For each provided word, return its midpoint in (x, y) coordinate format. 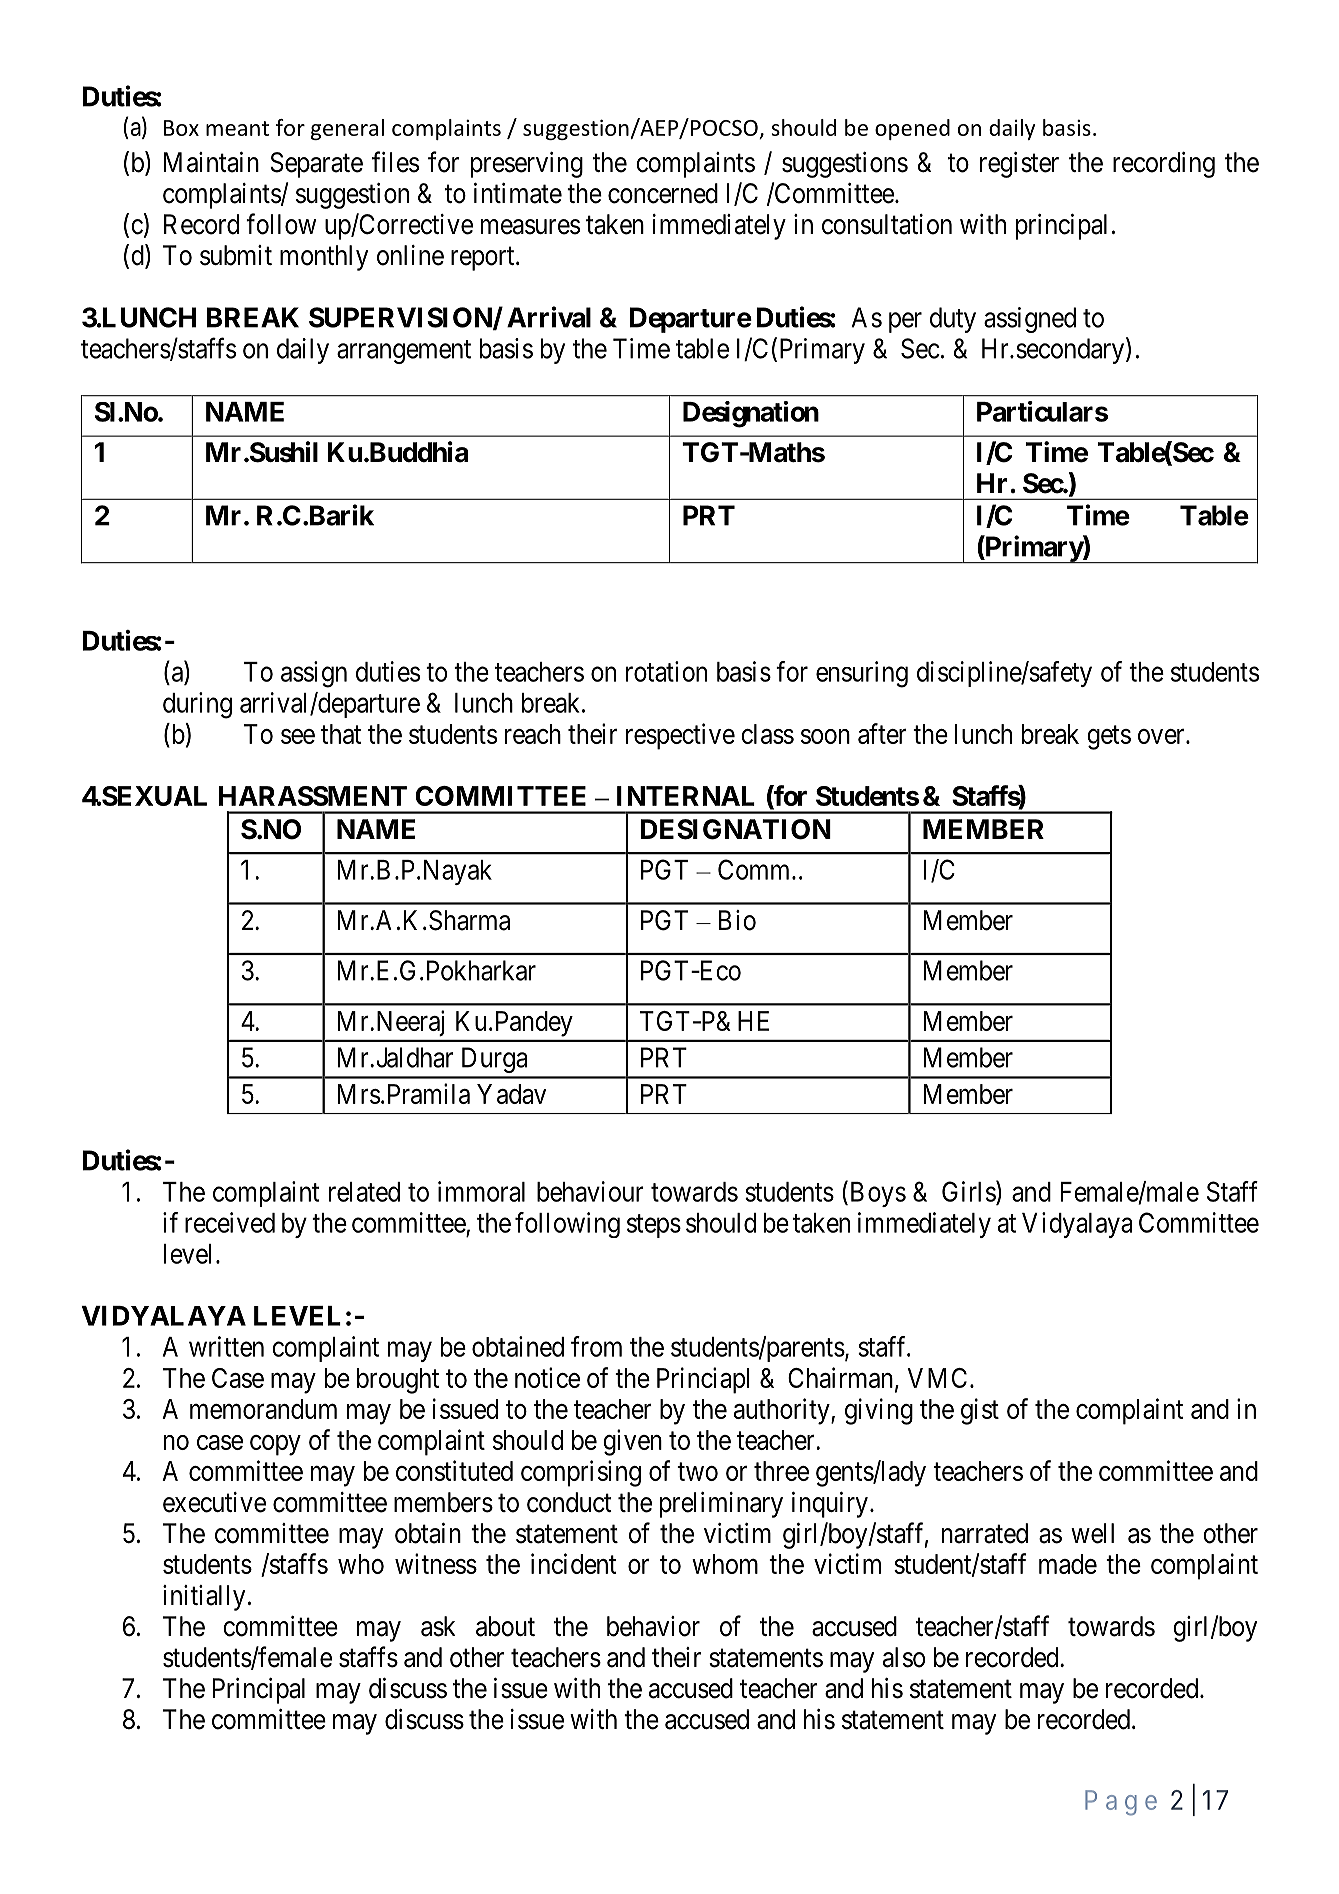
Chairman (842, 1378)
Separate (316, 165)
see (298, 736)
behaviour (590, 1191)
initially (204, 1598)
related (364, 1192)
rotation (666, 671)
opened (912, 129)
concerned (663, 193)
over (1162, 736)
